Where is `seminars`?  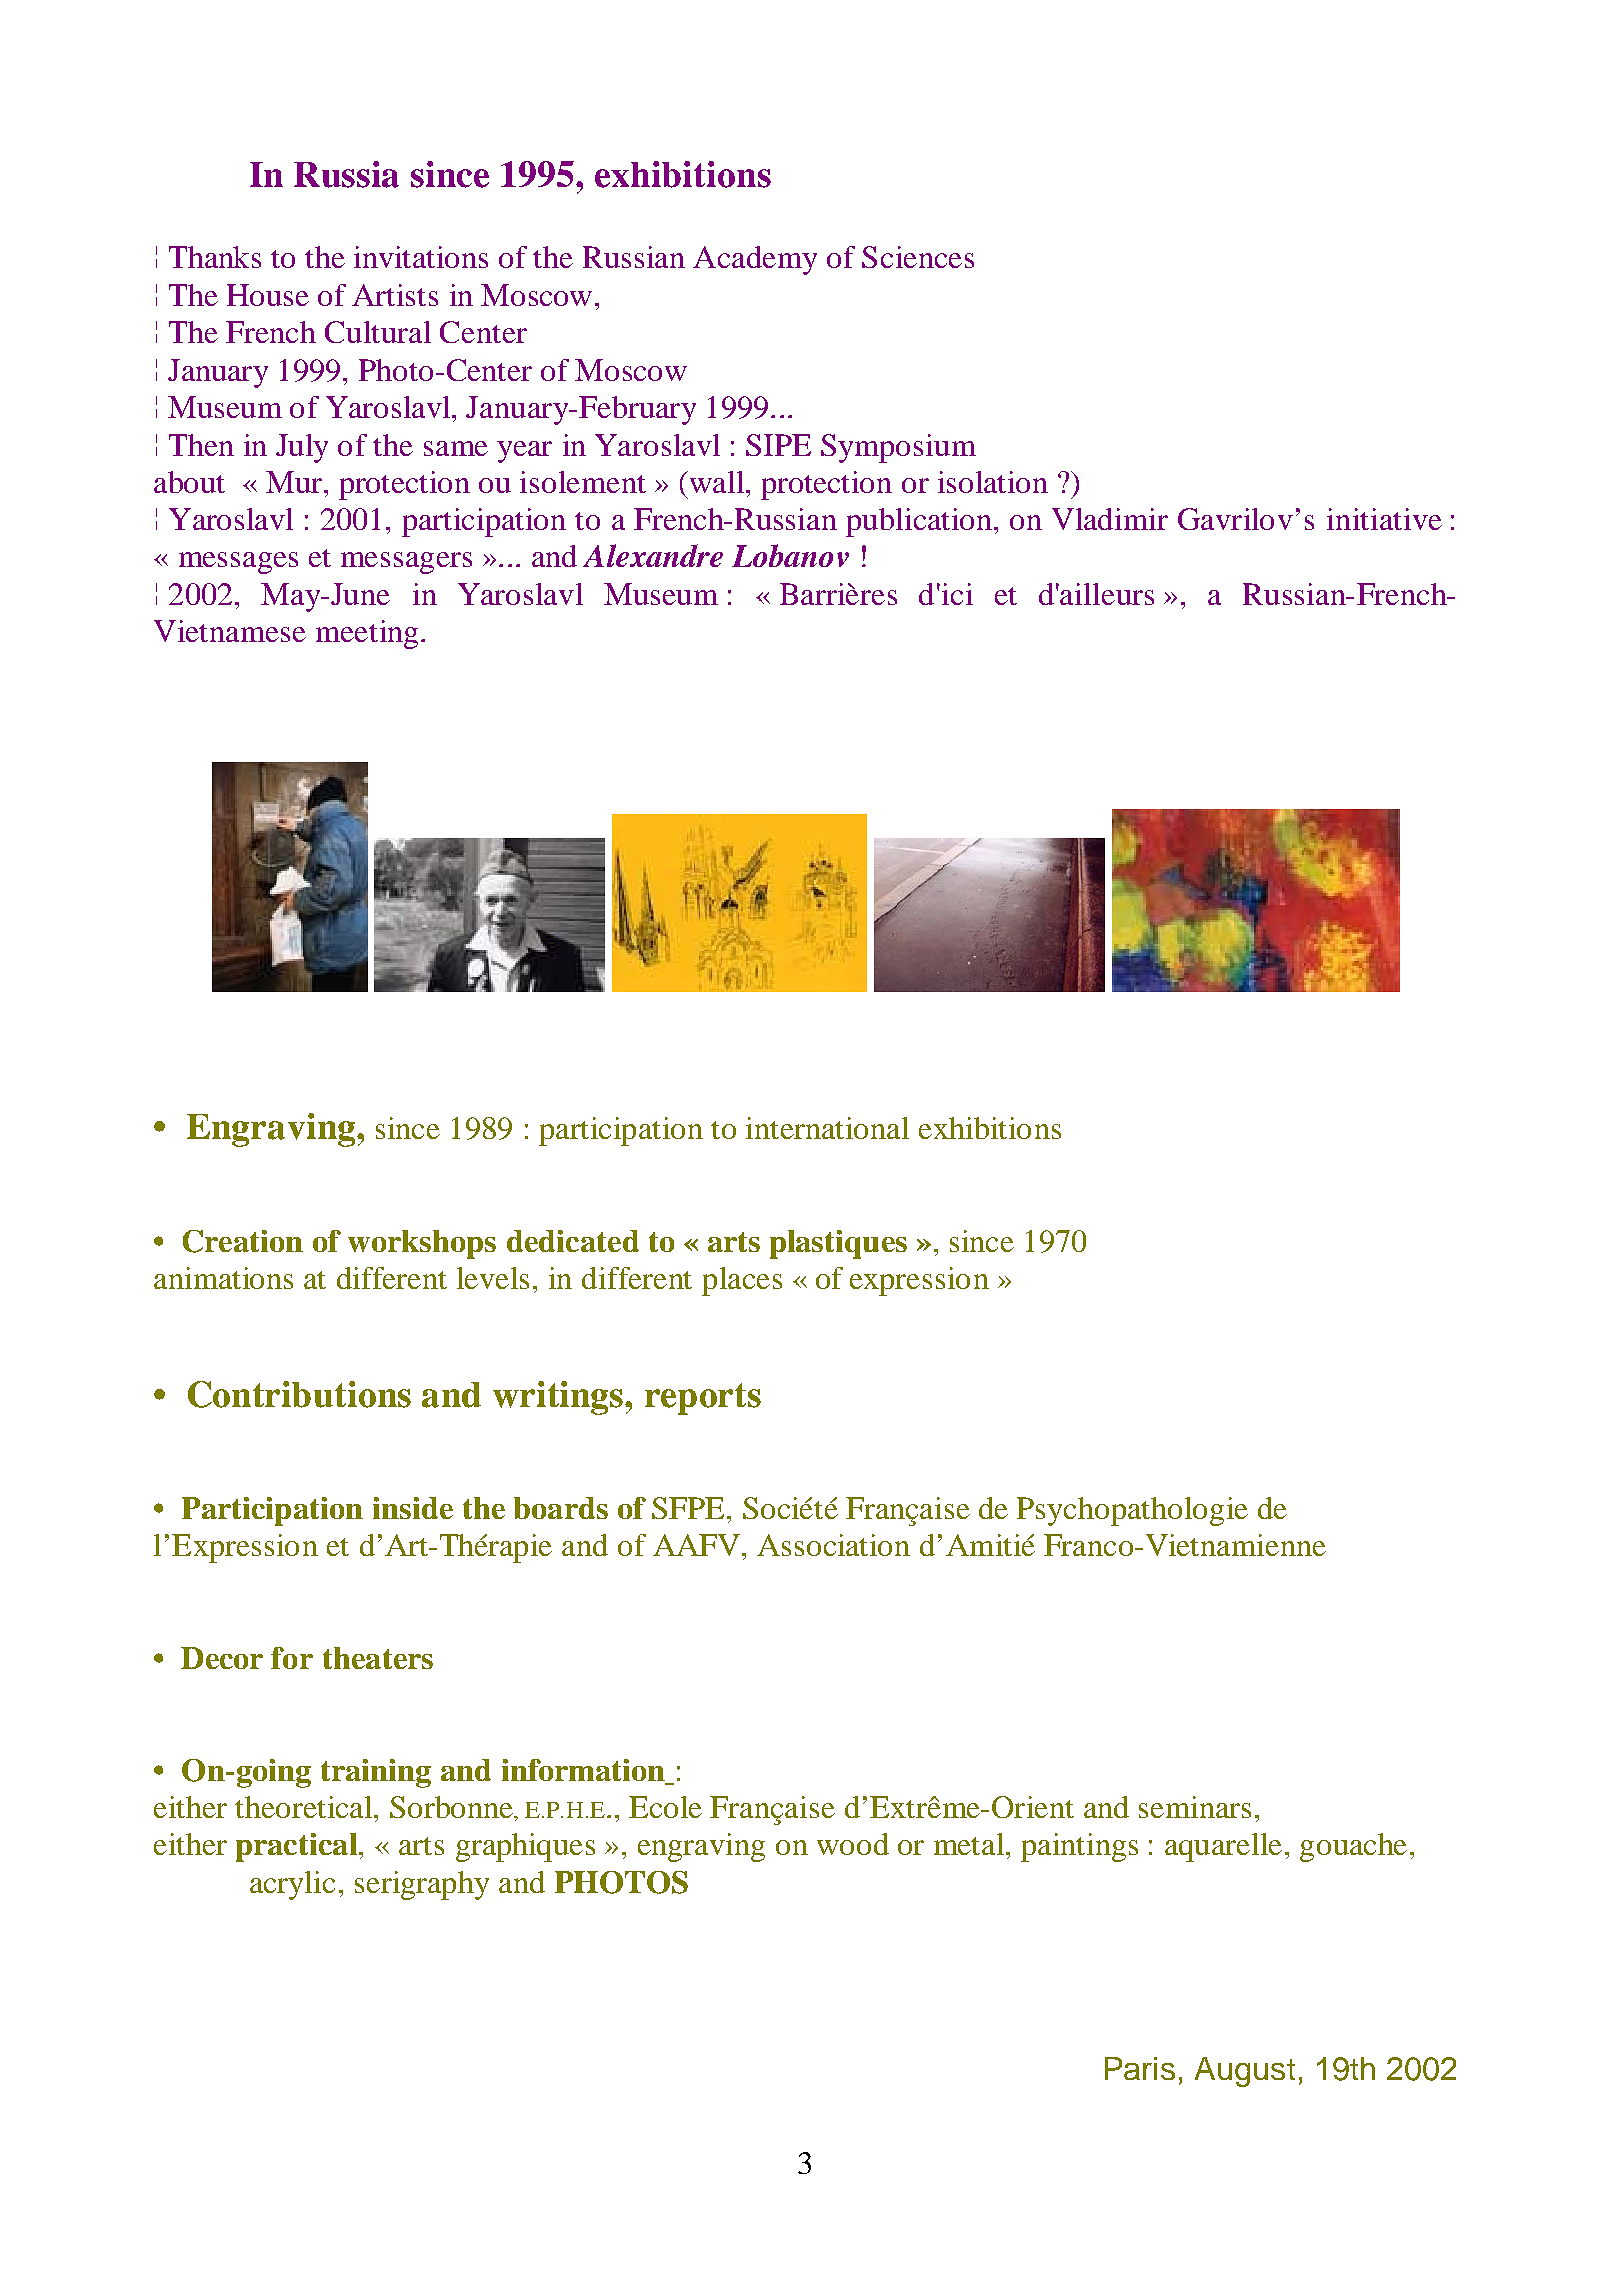 seminars is located at coordinates (1195, 1807).
